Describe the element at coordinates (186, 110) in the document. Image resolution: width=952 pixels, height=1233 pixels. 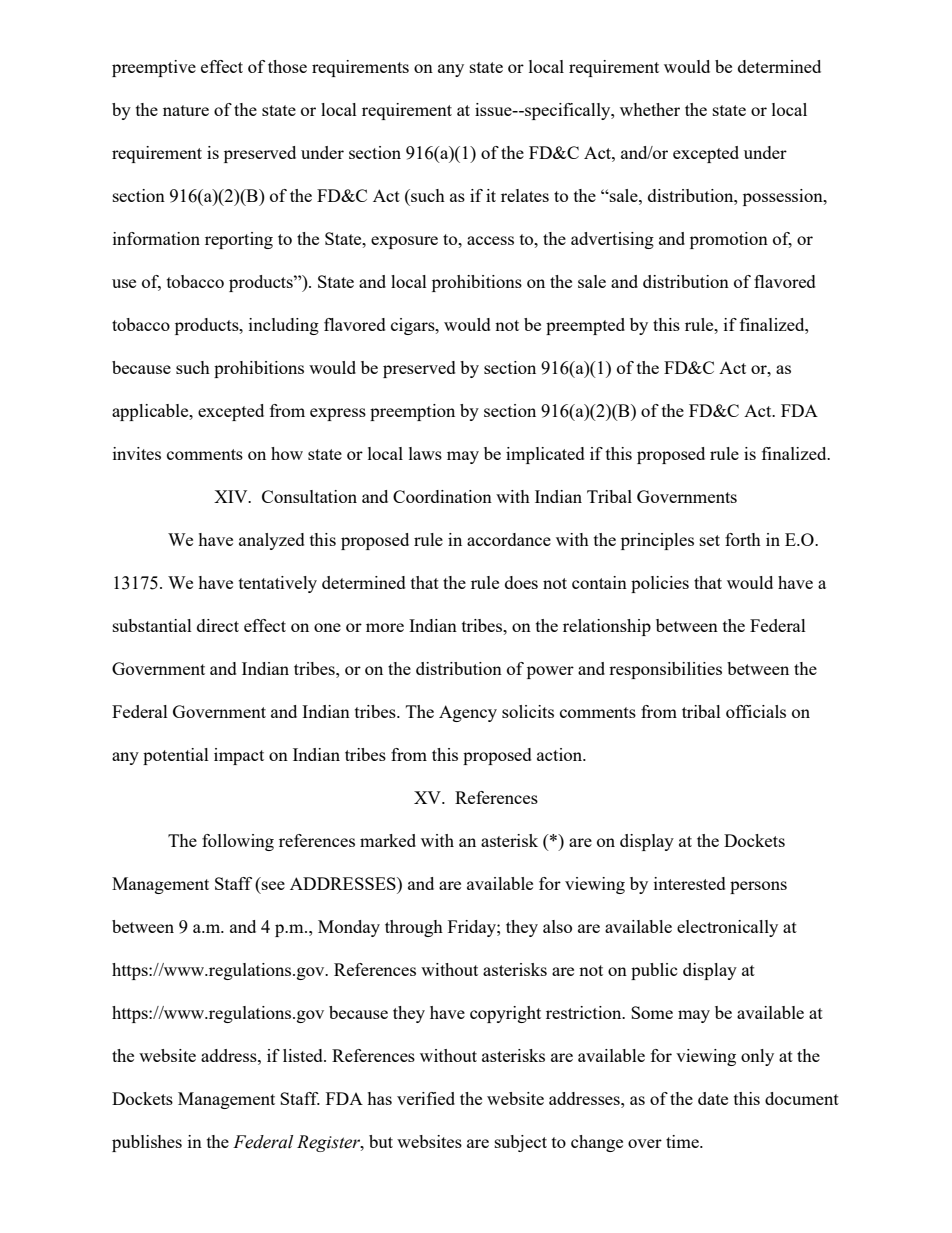
I see `nature` at that location.
